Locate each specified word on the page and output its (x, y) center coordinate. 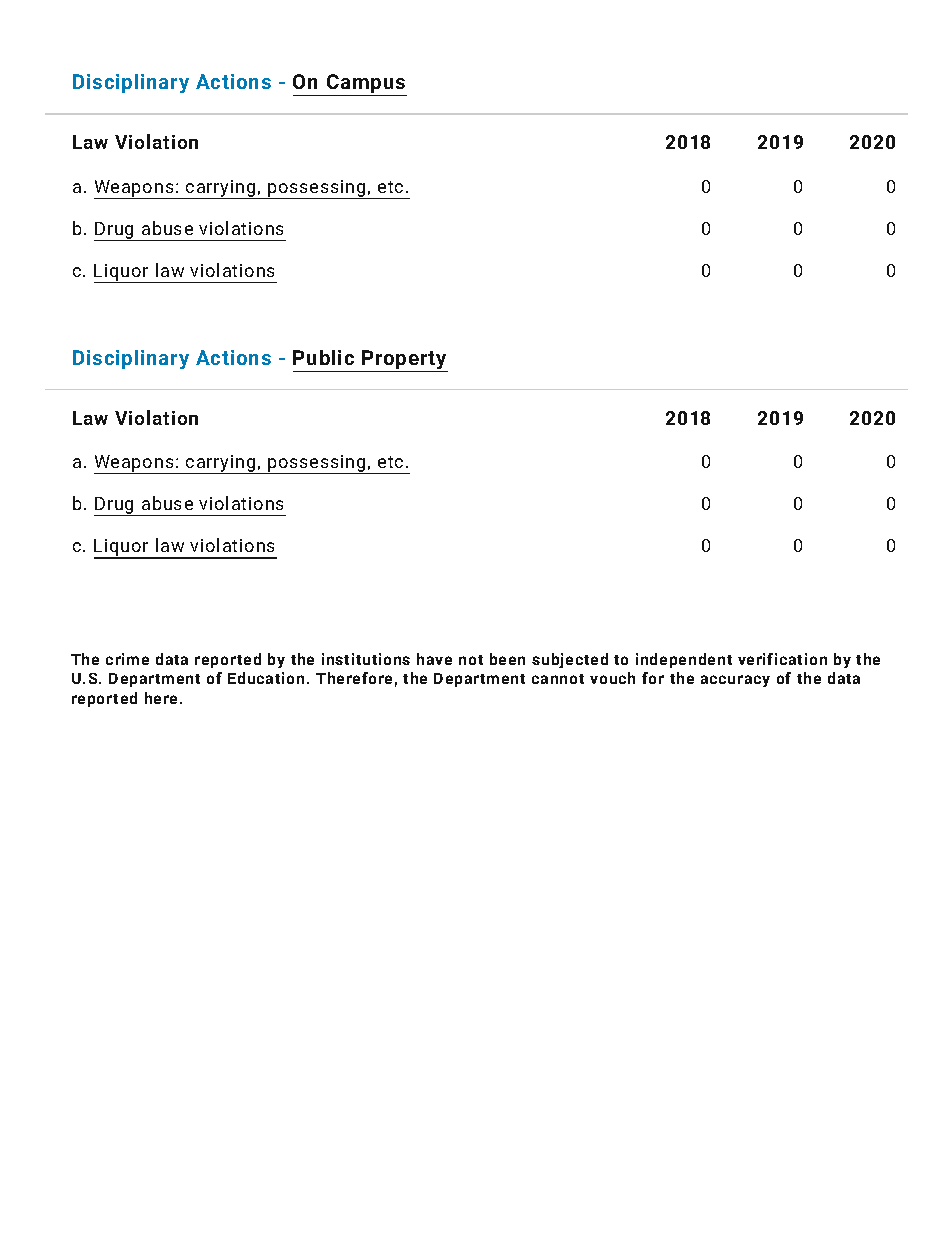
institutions (366, 659)
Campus (366, 85)
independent (684, 660)
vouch (612, 678)
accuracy (735, 681)
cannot (558, 679)
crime (127, 659)
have (434, 659)
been (507, 659)
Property (404, 361)
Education (266, 678)
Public (323, 357)
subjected (570, 660)
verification (782, 659)
